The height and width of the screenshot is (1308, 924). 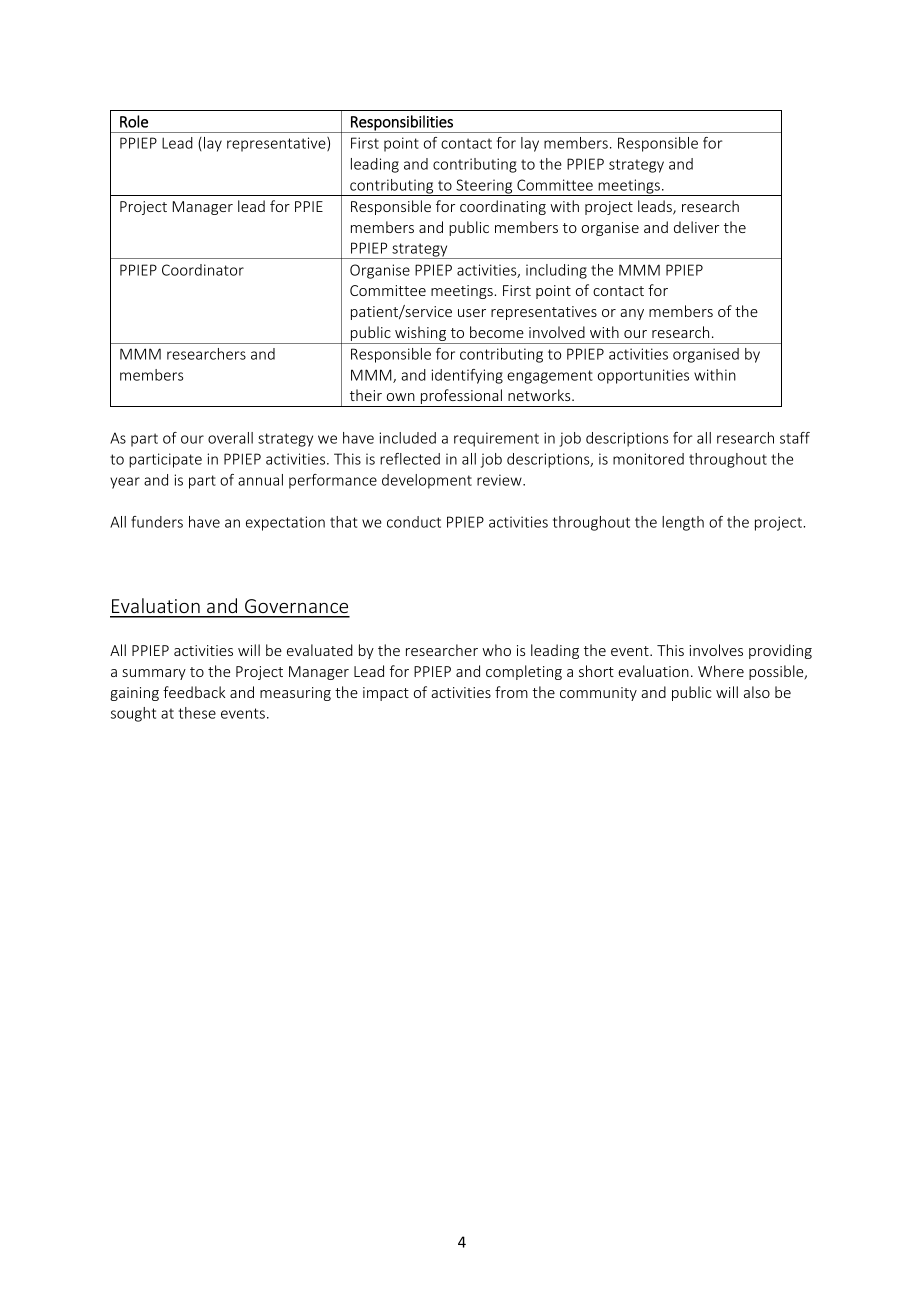 I want to click on overall, so click(x=230, y=438).
